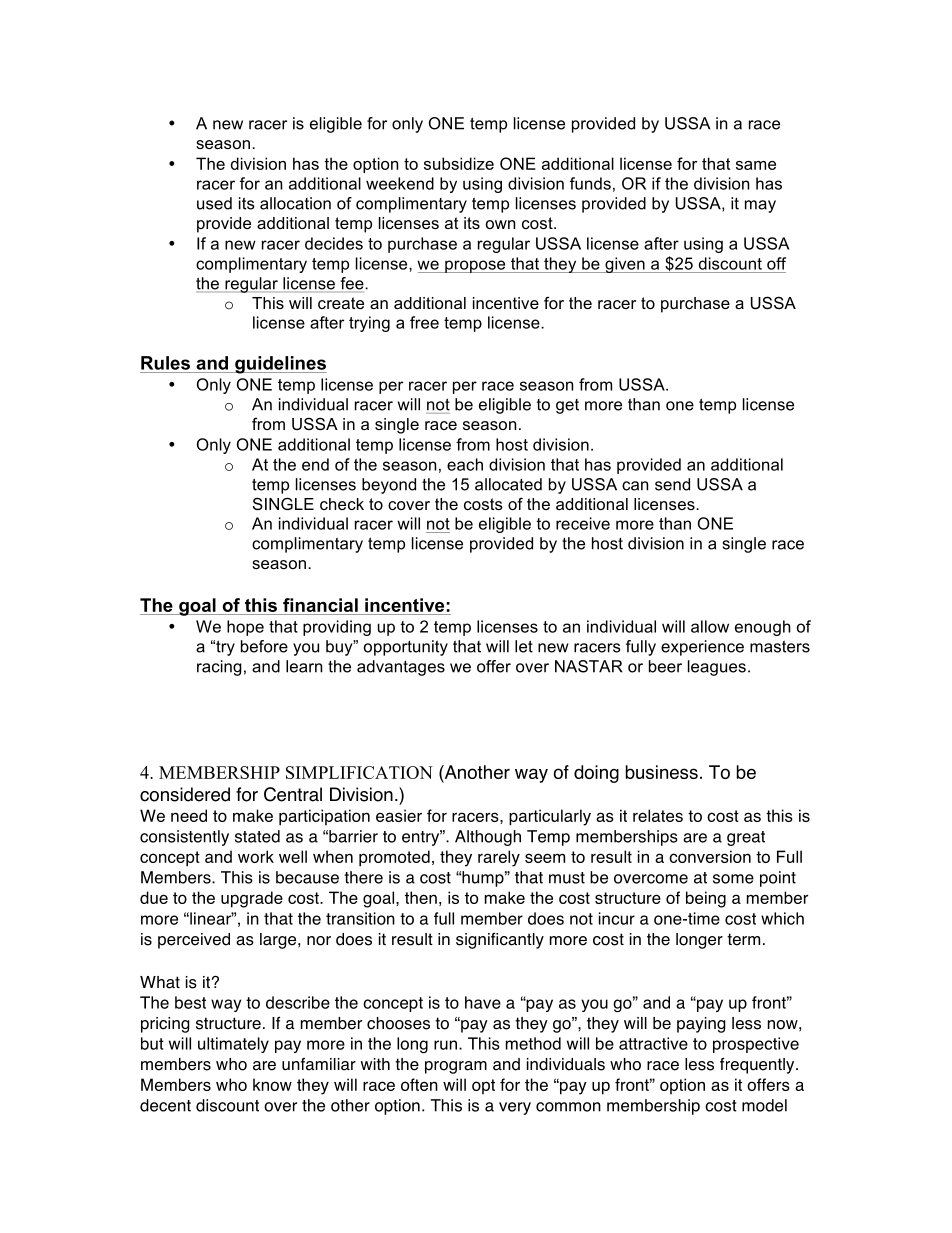 The image size is (952, 1233). What do you see at coordinates (256, 856) in the screenshot?
I see `work` at bounding box center [256, 856].
